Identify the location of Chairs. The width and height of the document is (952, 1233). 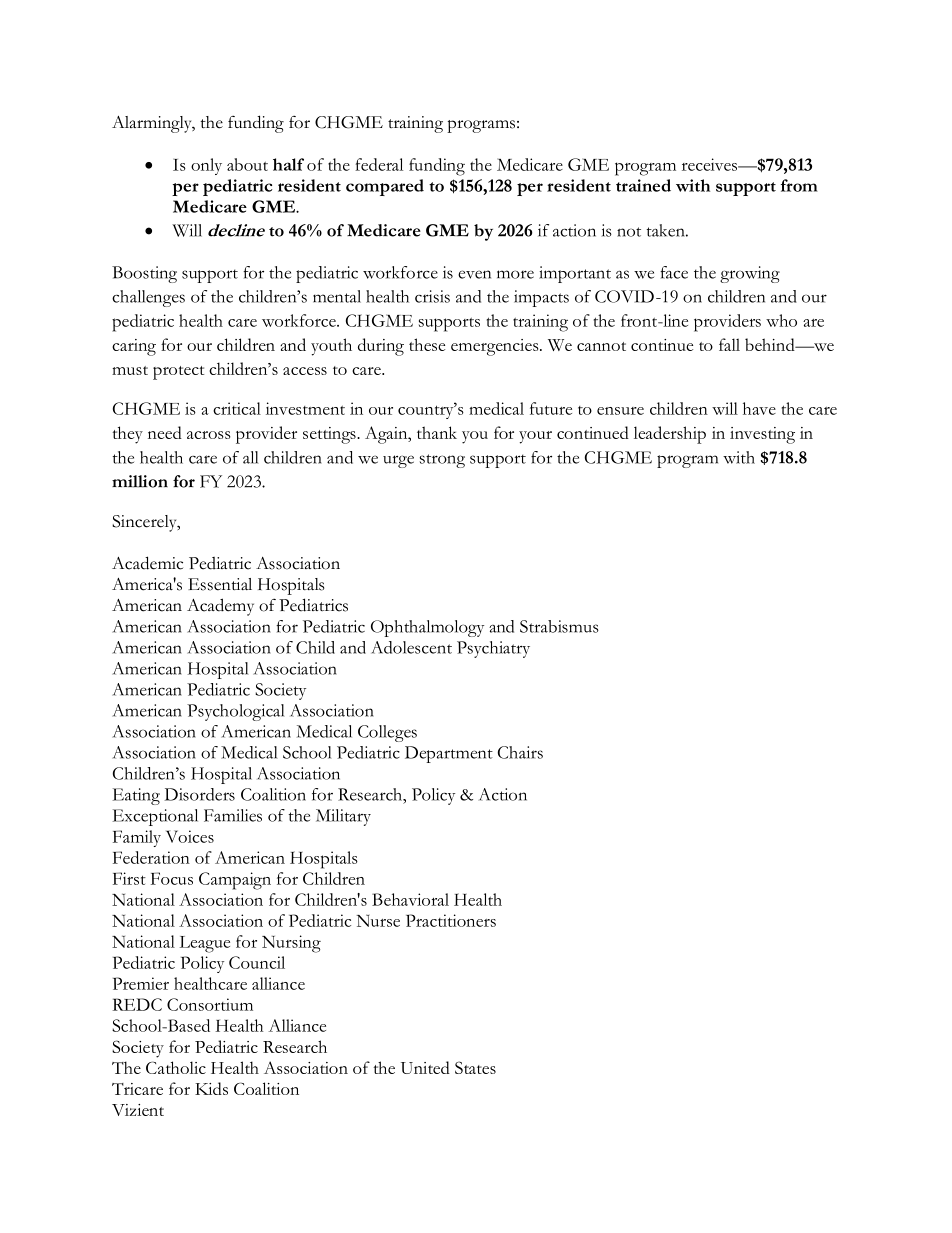
(520, 752).
